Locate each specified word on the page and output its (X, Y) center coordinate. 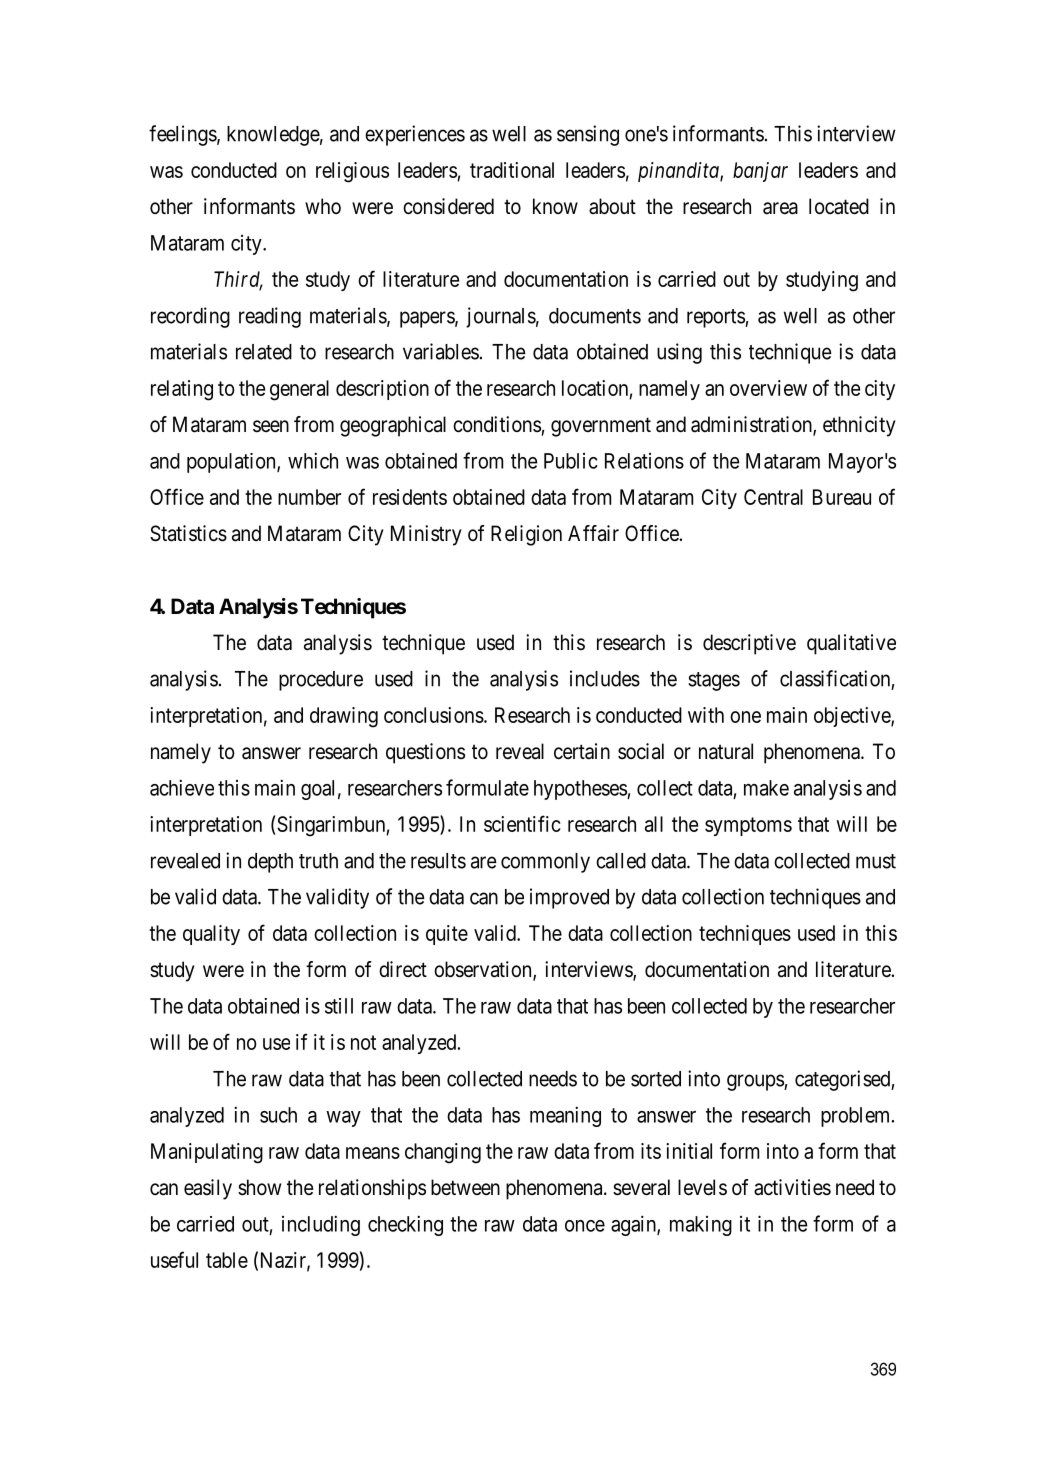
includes (605, 678)
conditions (497, 424)
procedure (321, 681)
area (780, 208)
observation (484, 970)
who (323, 206)
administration (752, 425)
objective (853, 717)
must (876, 861)
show (259, 1187)
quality (211, 935)
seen (271, 426)
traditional (512, 170)
